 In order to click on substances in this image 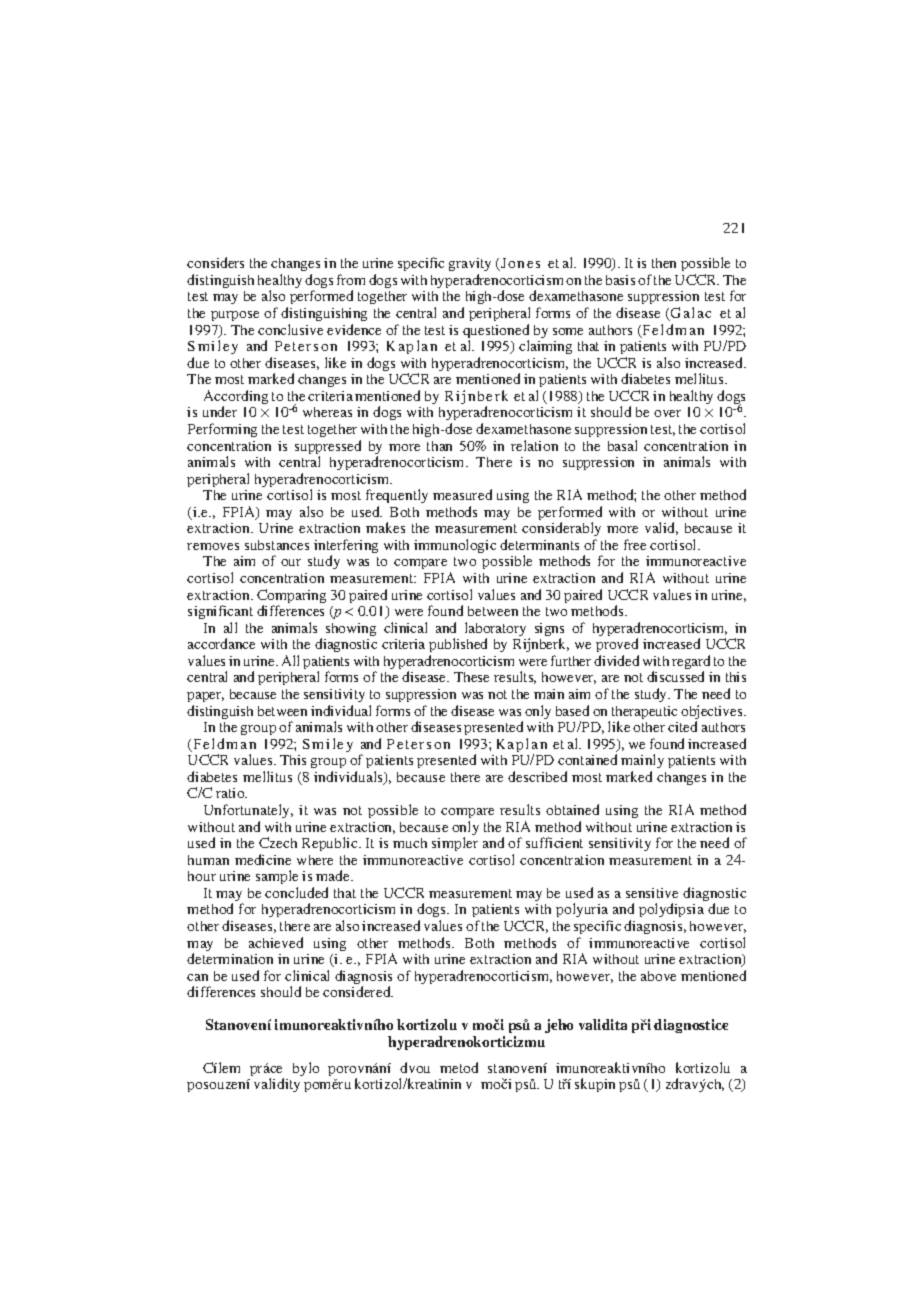, I will do `click(277, 545)`.
